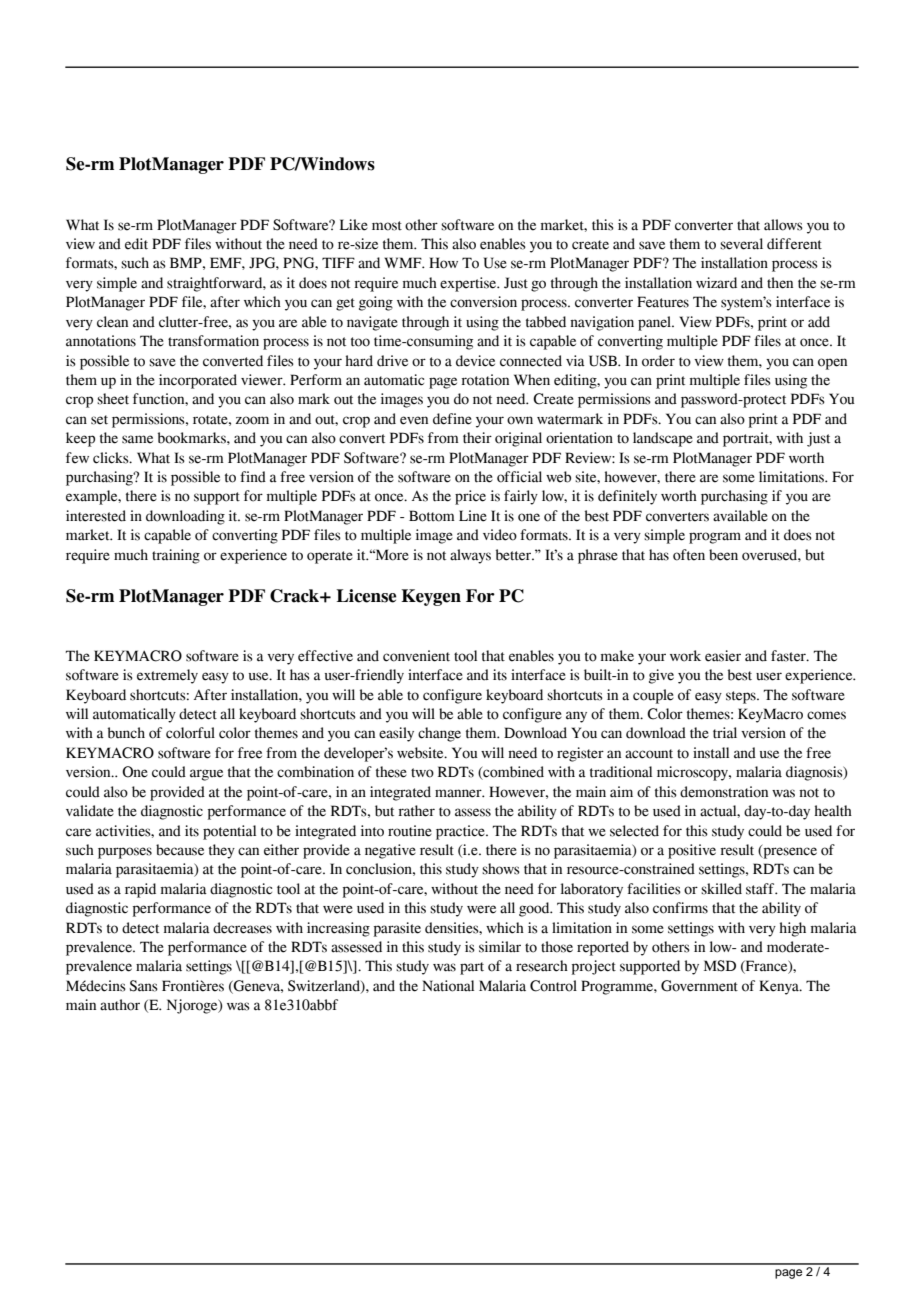 This image has height=1308, width=924. Describe the element at coordinates (720, 966) in the image. I see `MSD` at that location.
